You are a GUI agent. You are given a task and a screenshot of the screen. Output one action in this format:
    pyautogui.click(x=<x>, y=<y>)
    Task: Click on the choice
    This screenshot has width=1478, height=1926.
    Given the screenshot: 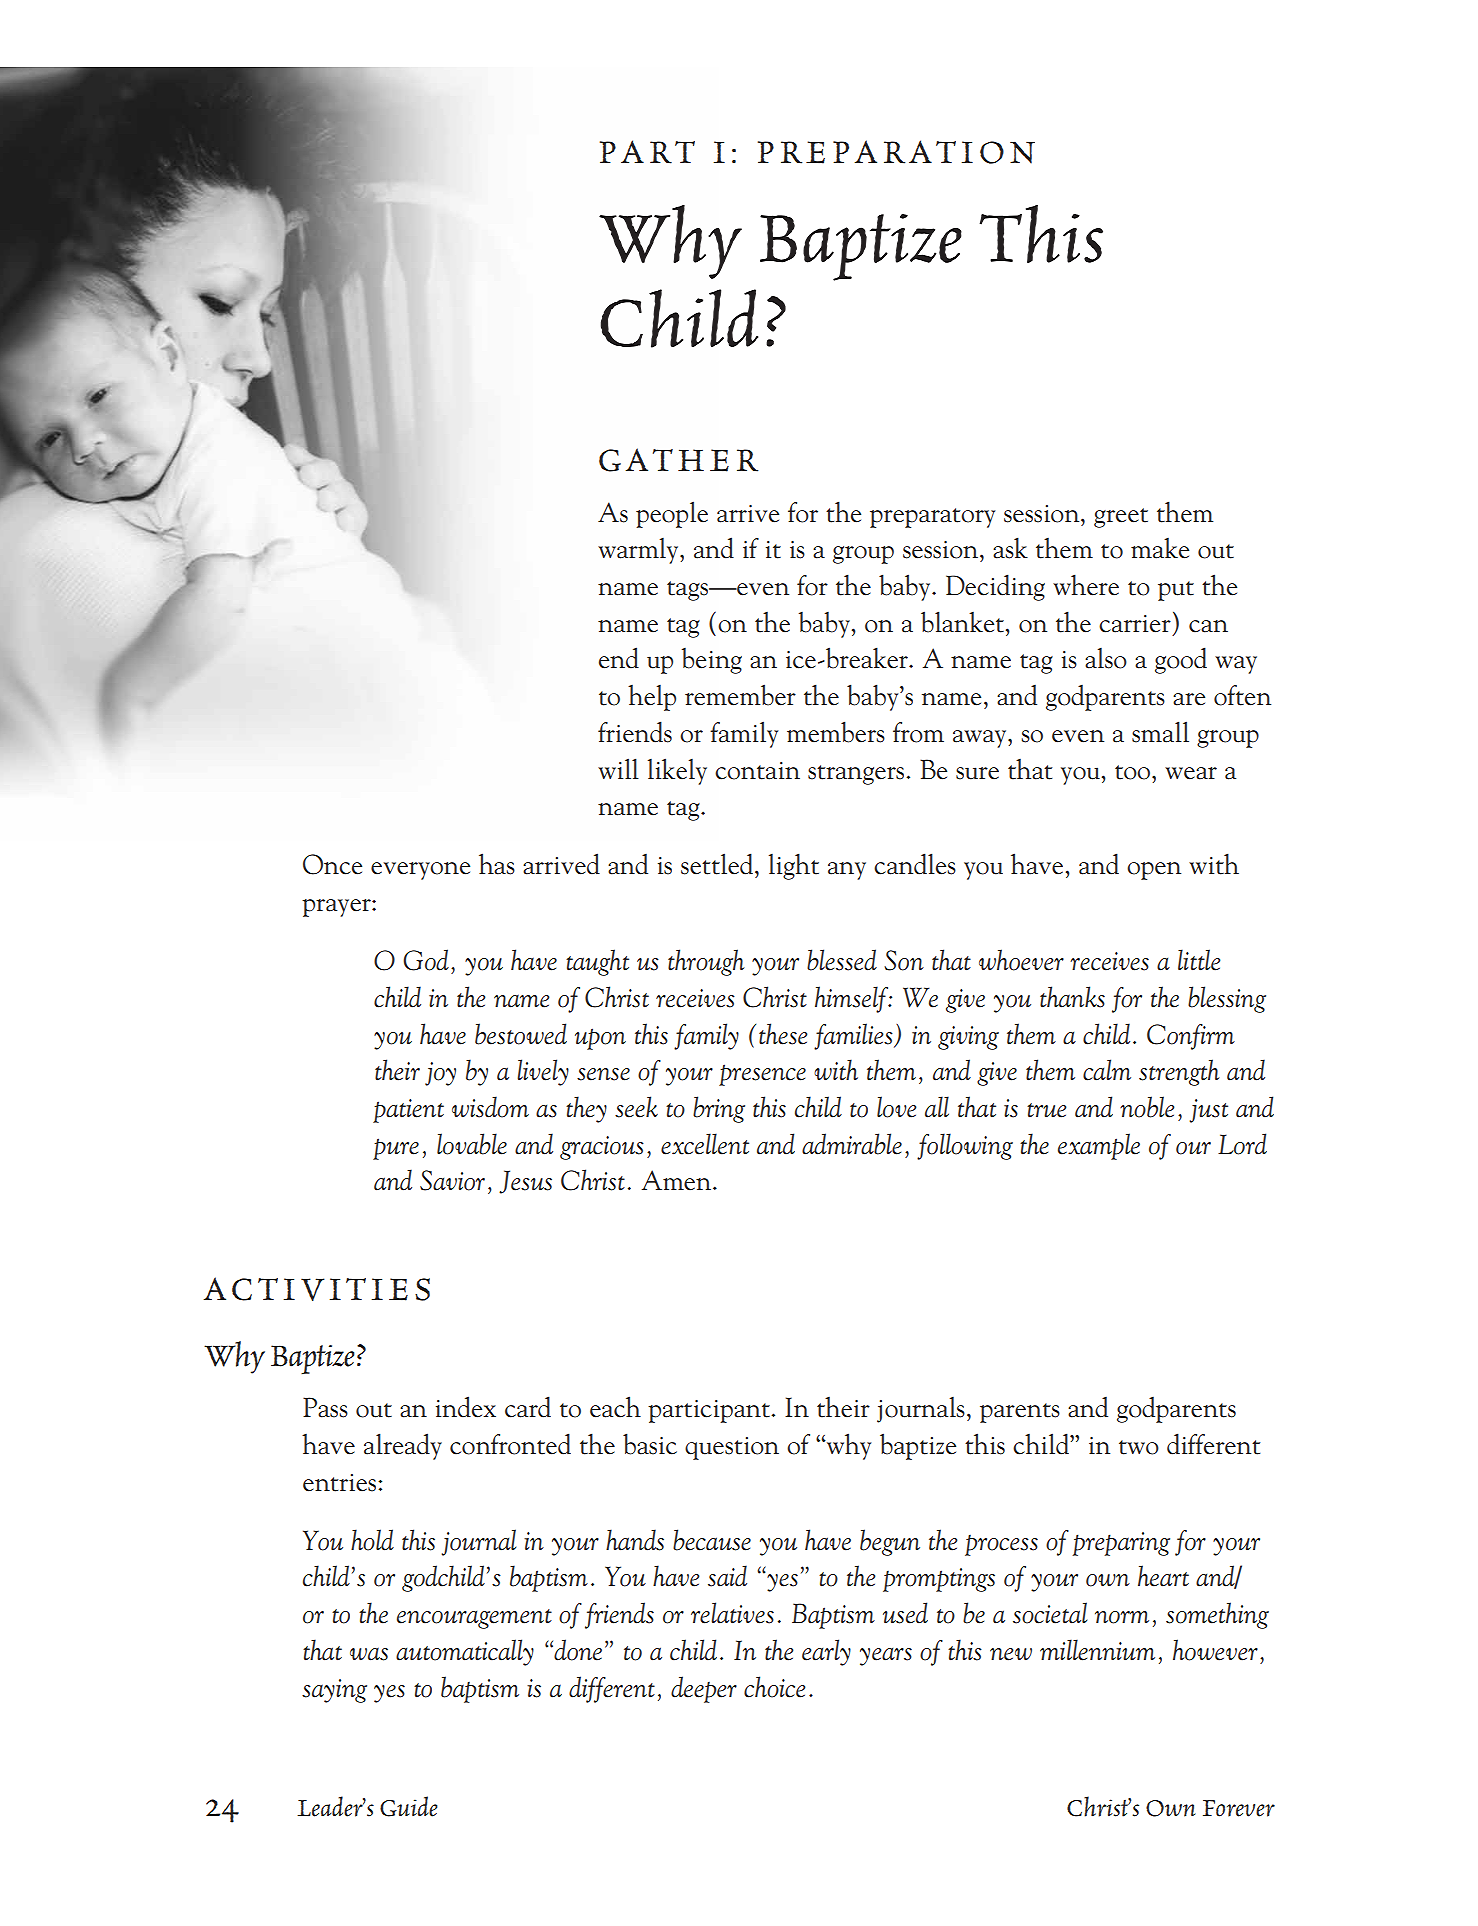 What is the action you would take?
    pyautogui.click(x=774, y=1687)
